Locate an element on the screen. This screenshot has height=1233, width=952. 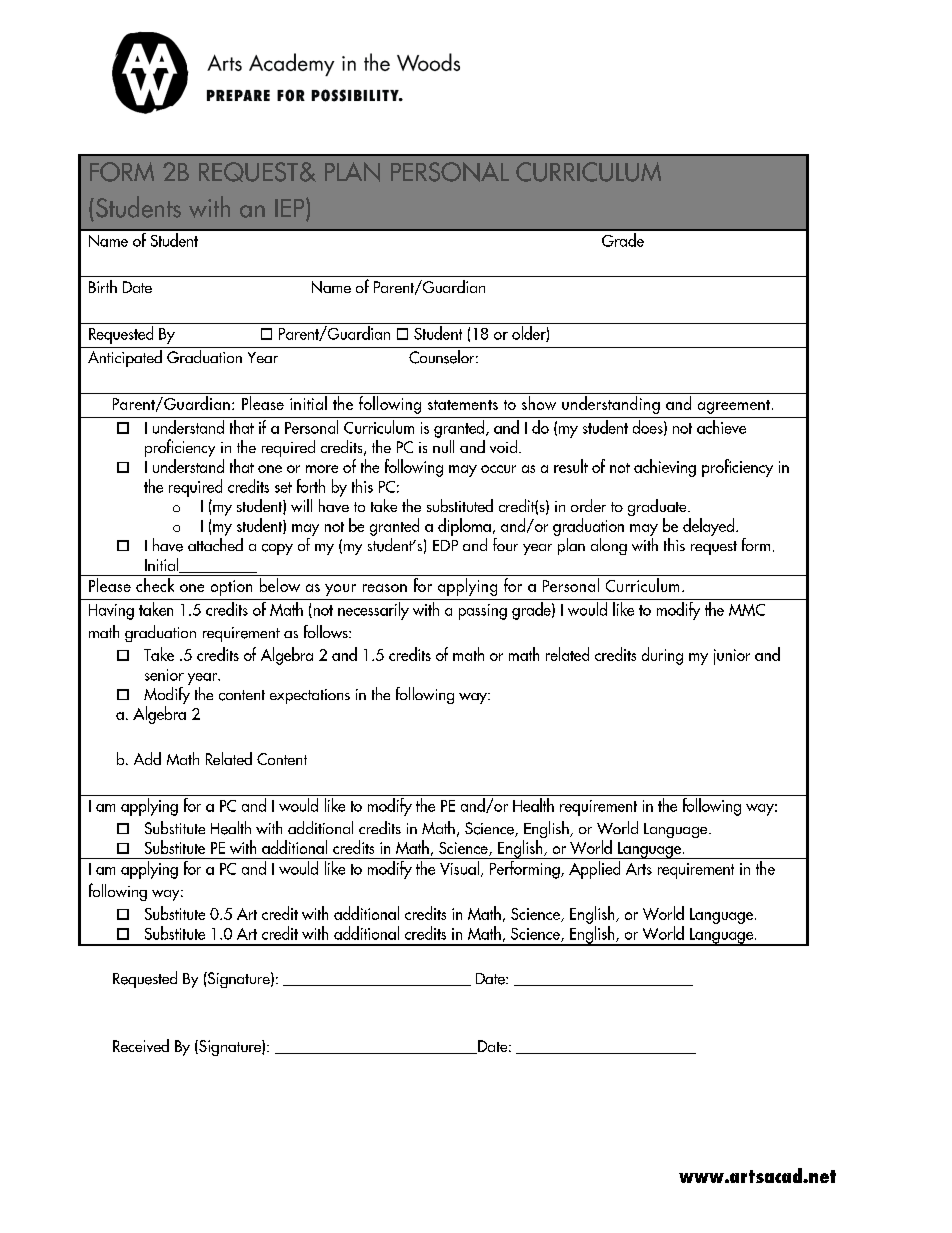
Visual is located at coordinates (459, 868).
